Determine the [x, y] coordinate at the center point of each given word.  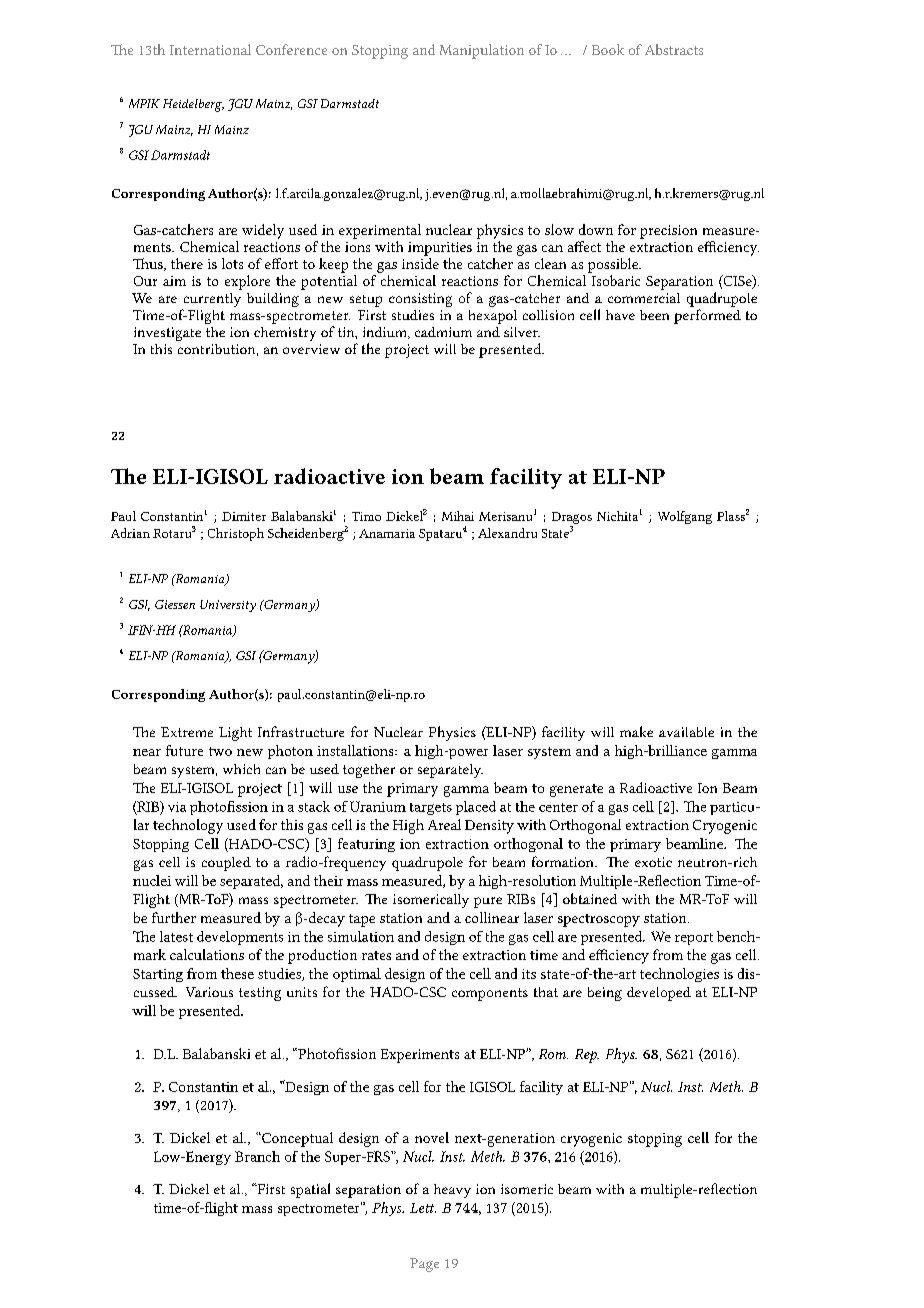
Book [608, 49]
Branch [257, 1156]
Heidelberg [193, 105]
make [636, 731]
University [228, 606]
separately [450, 771]
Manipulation [482, 51]
